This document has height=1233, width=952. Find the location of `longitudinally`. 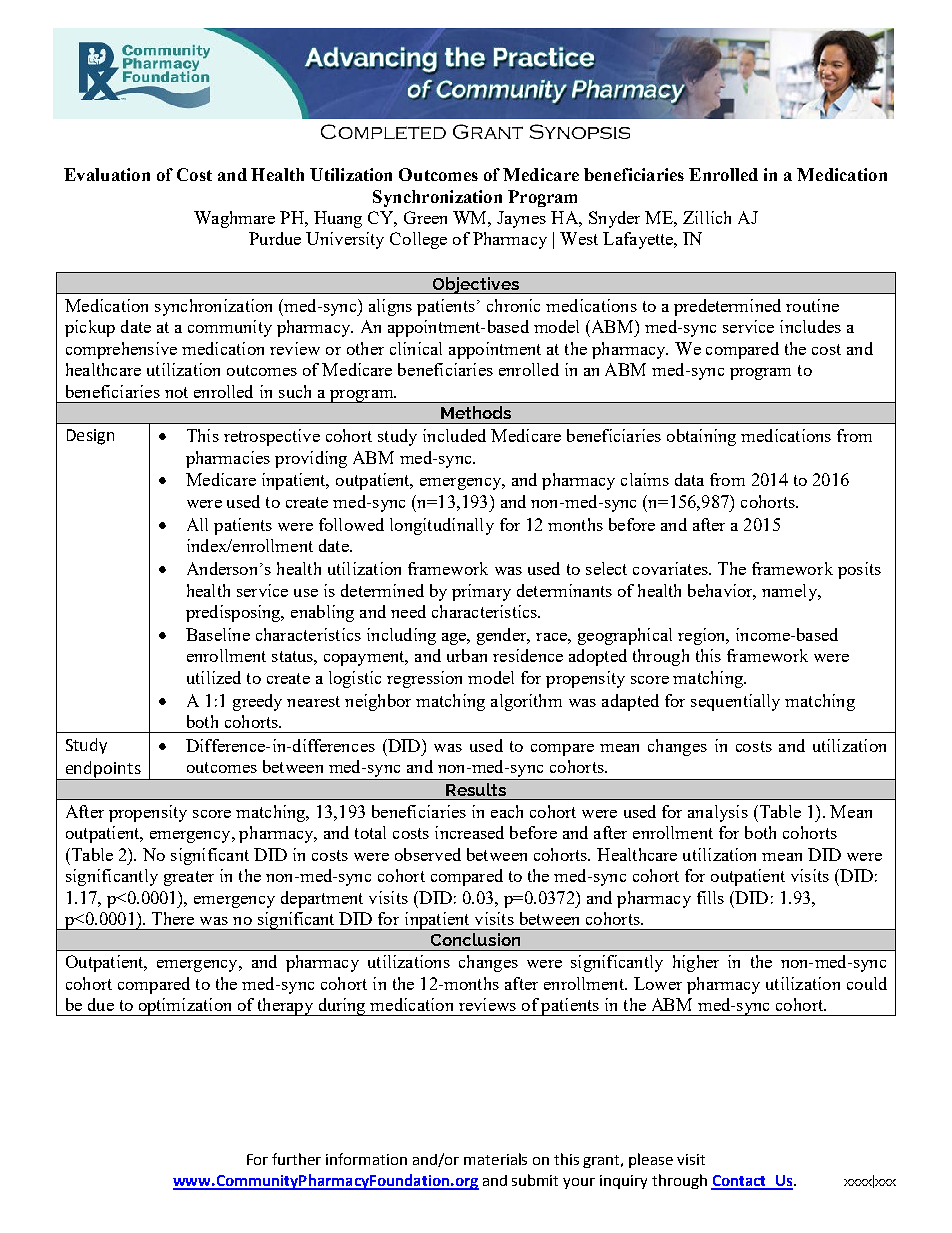

longitudinally is located at coordinates (442, 526).
